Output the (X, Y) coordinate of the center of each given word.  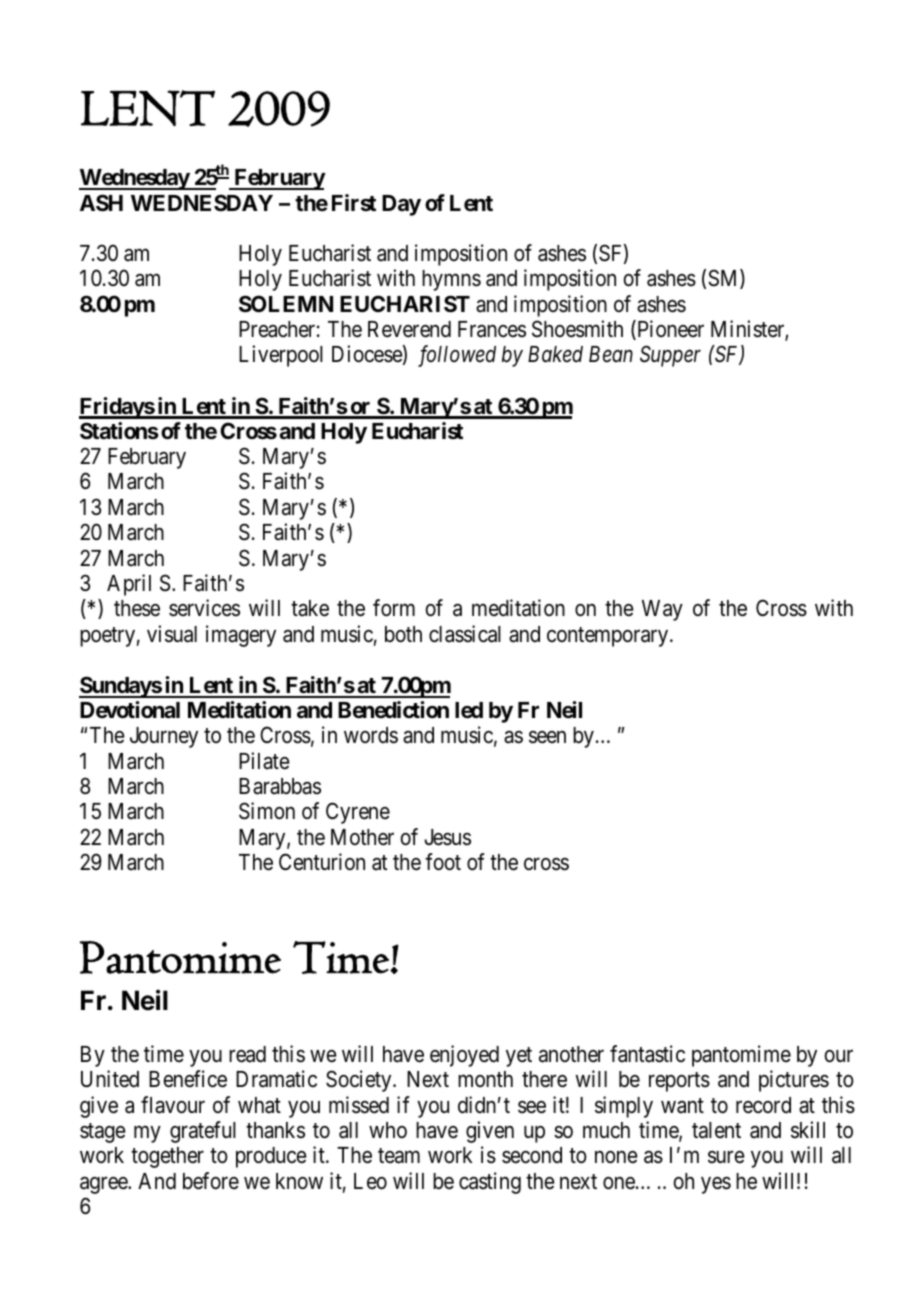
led (469, 710)
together (167, 1157)
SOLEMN (286, 304)
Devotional (130, 710)
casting (490, 1183)
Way (662, 610)
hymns (451, 280)
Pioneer (669, 330)
